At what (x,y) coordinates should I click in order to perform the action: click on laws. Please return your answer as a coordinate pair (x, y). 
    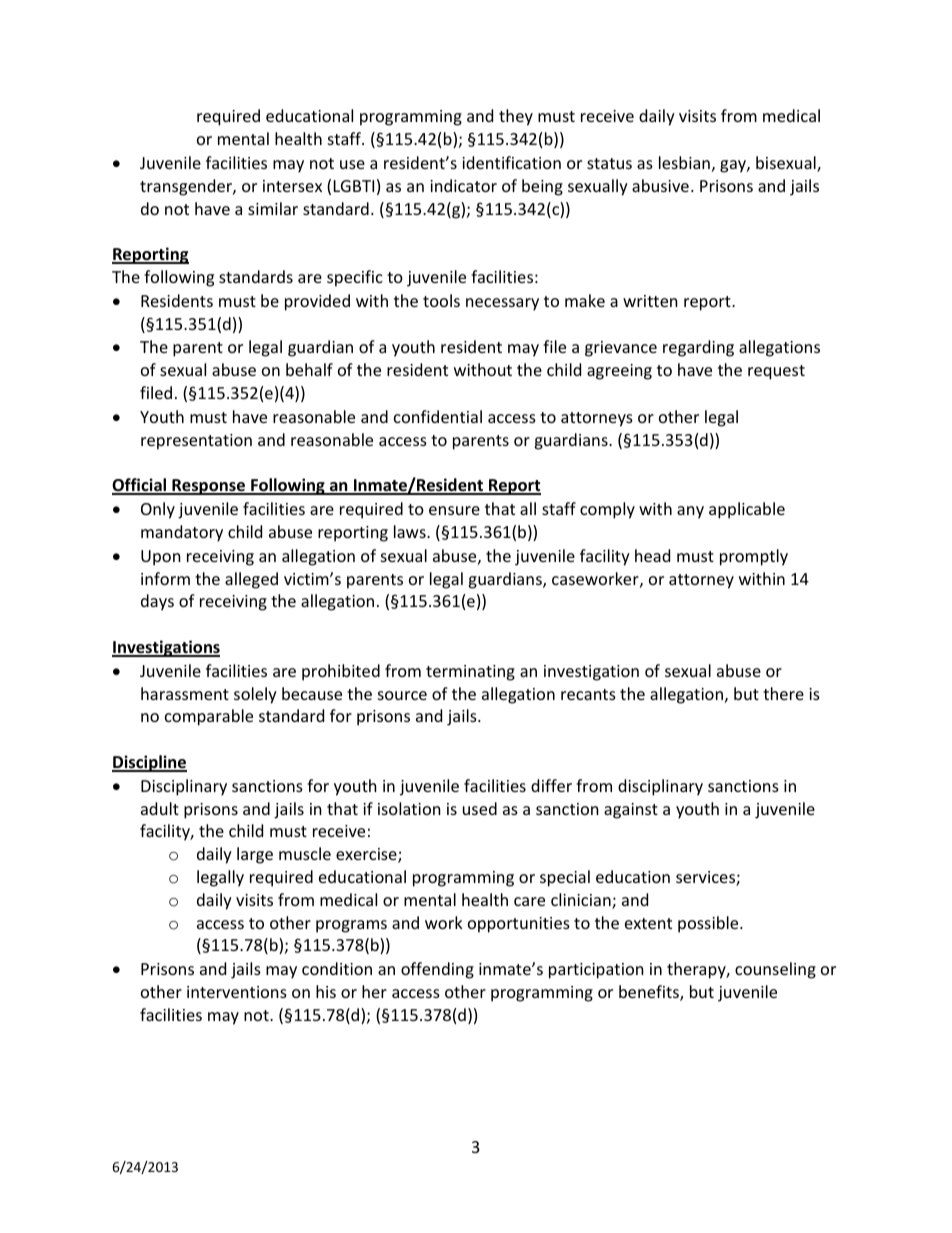
    Looking at the image, I should click on (411, 531).
